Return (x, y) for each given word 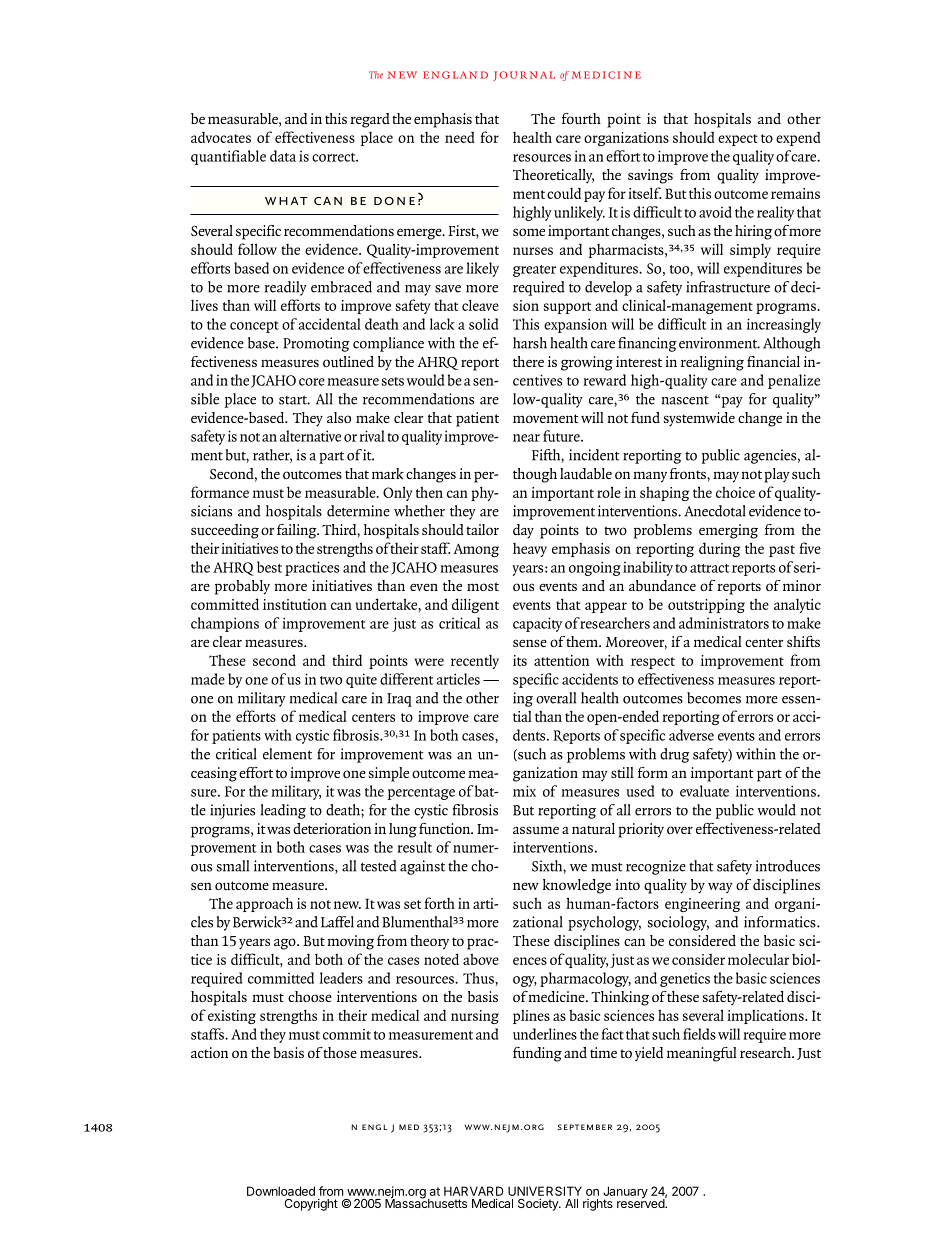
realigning (712, 363)
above (481, 959)
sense (530, 643)
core (312, 382)
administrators (724, 623)
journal (524, 76)
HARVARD (473, 1191)
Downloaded (281, 1191)
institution (295, 604)
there (528, 361)
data (283, 156)
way (720, 888)
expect (738, 140)
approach (264, 904)
